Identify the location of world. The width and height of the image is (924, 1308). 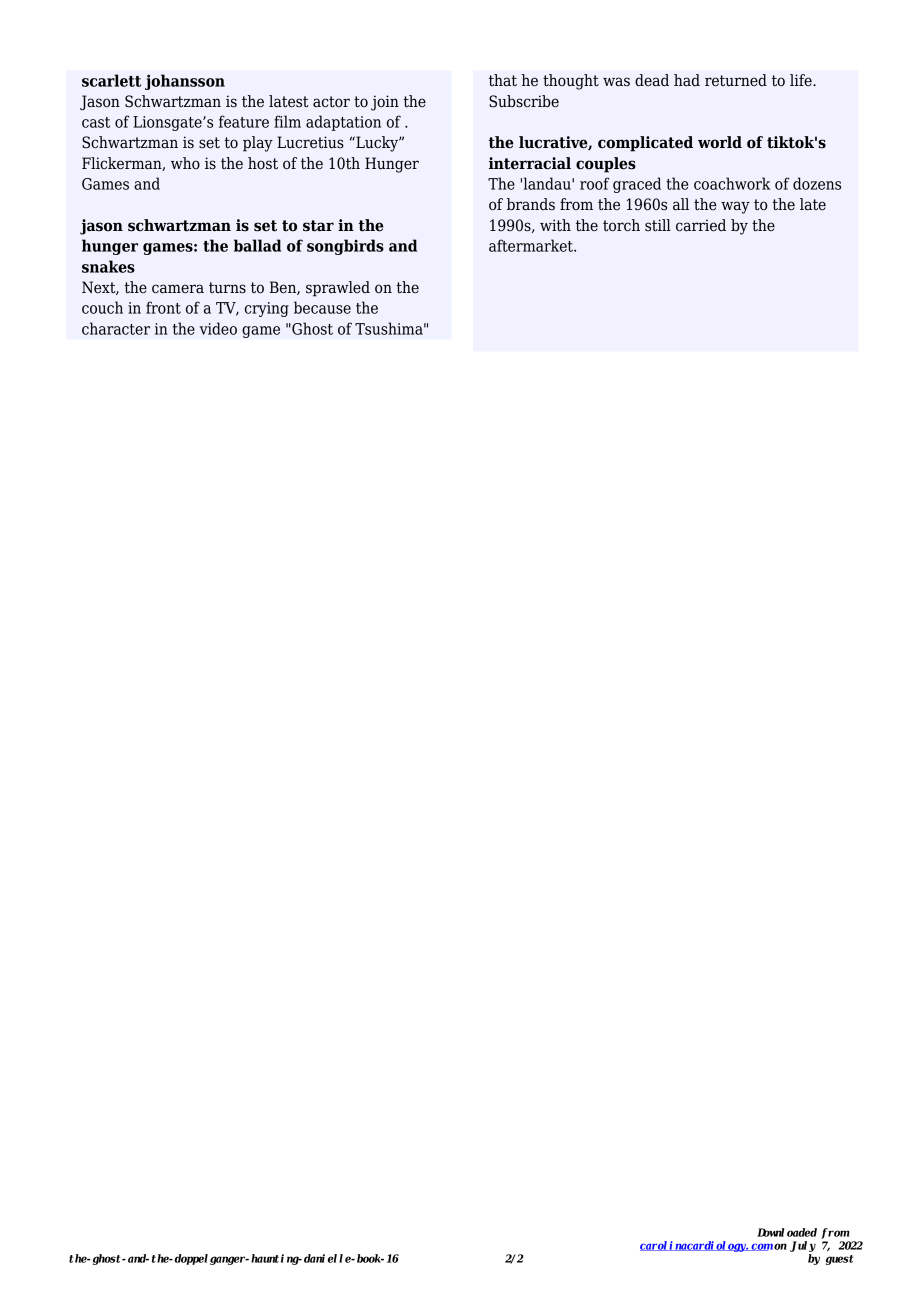
(720, 142).
